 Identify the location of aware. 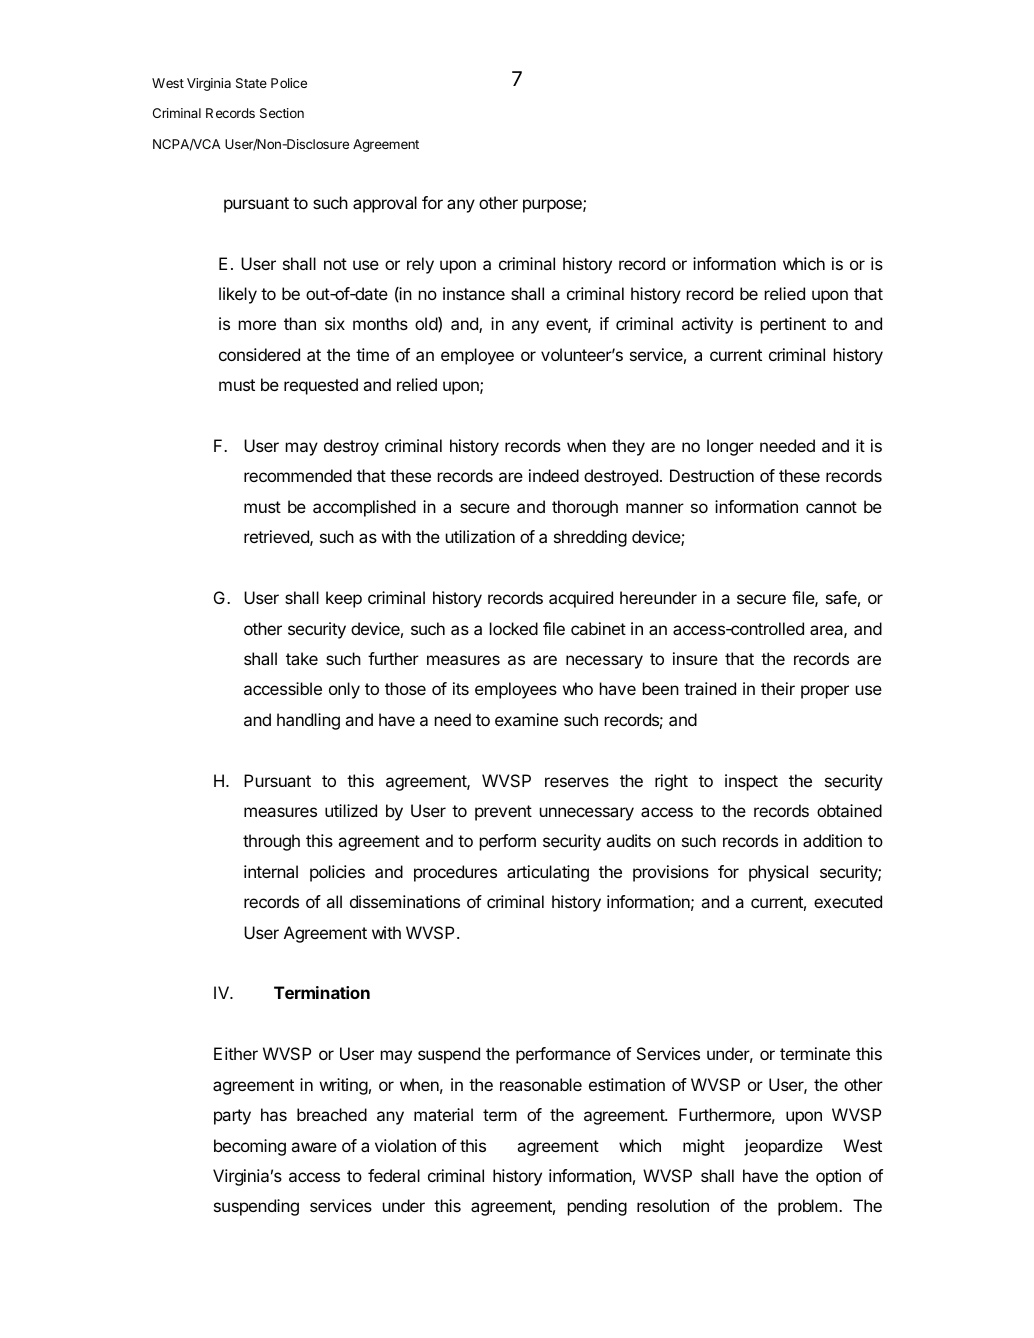
(314, 1147).
